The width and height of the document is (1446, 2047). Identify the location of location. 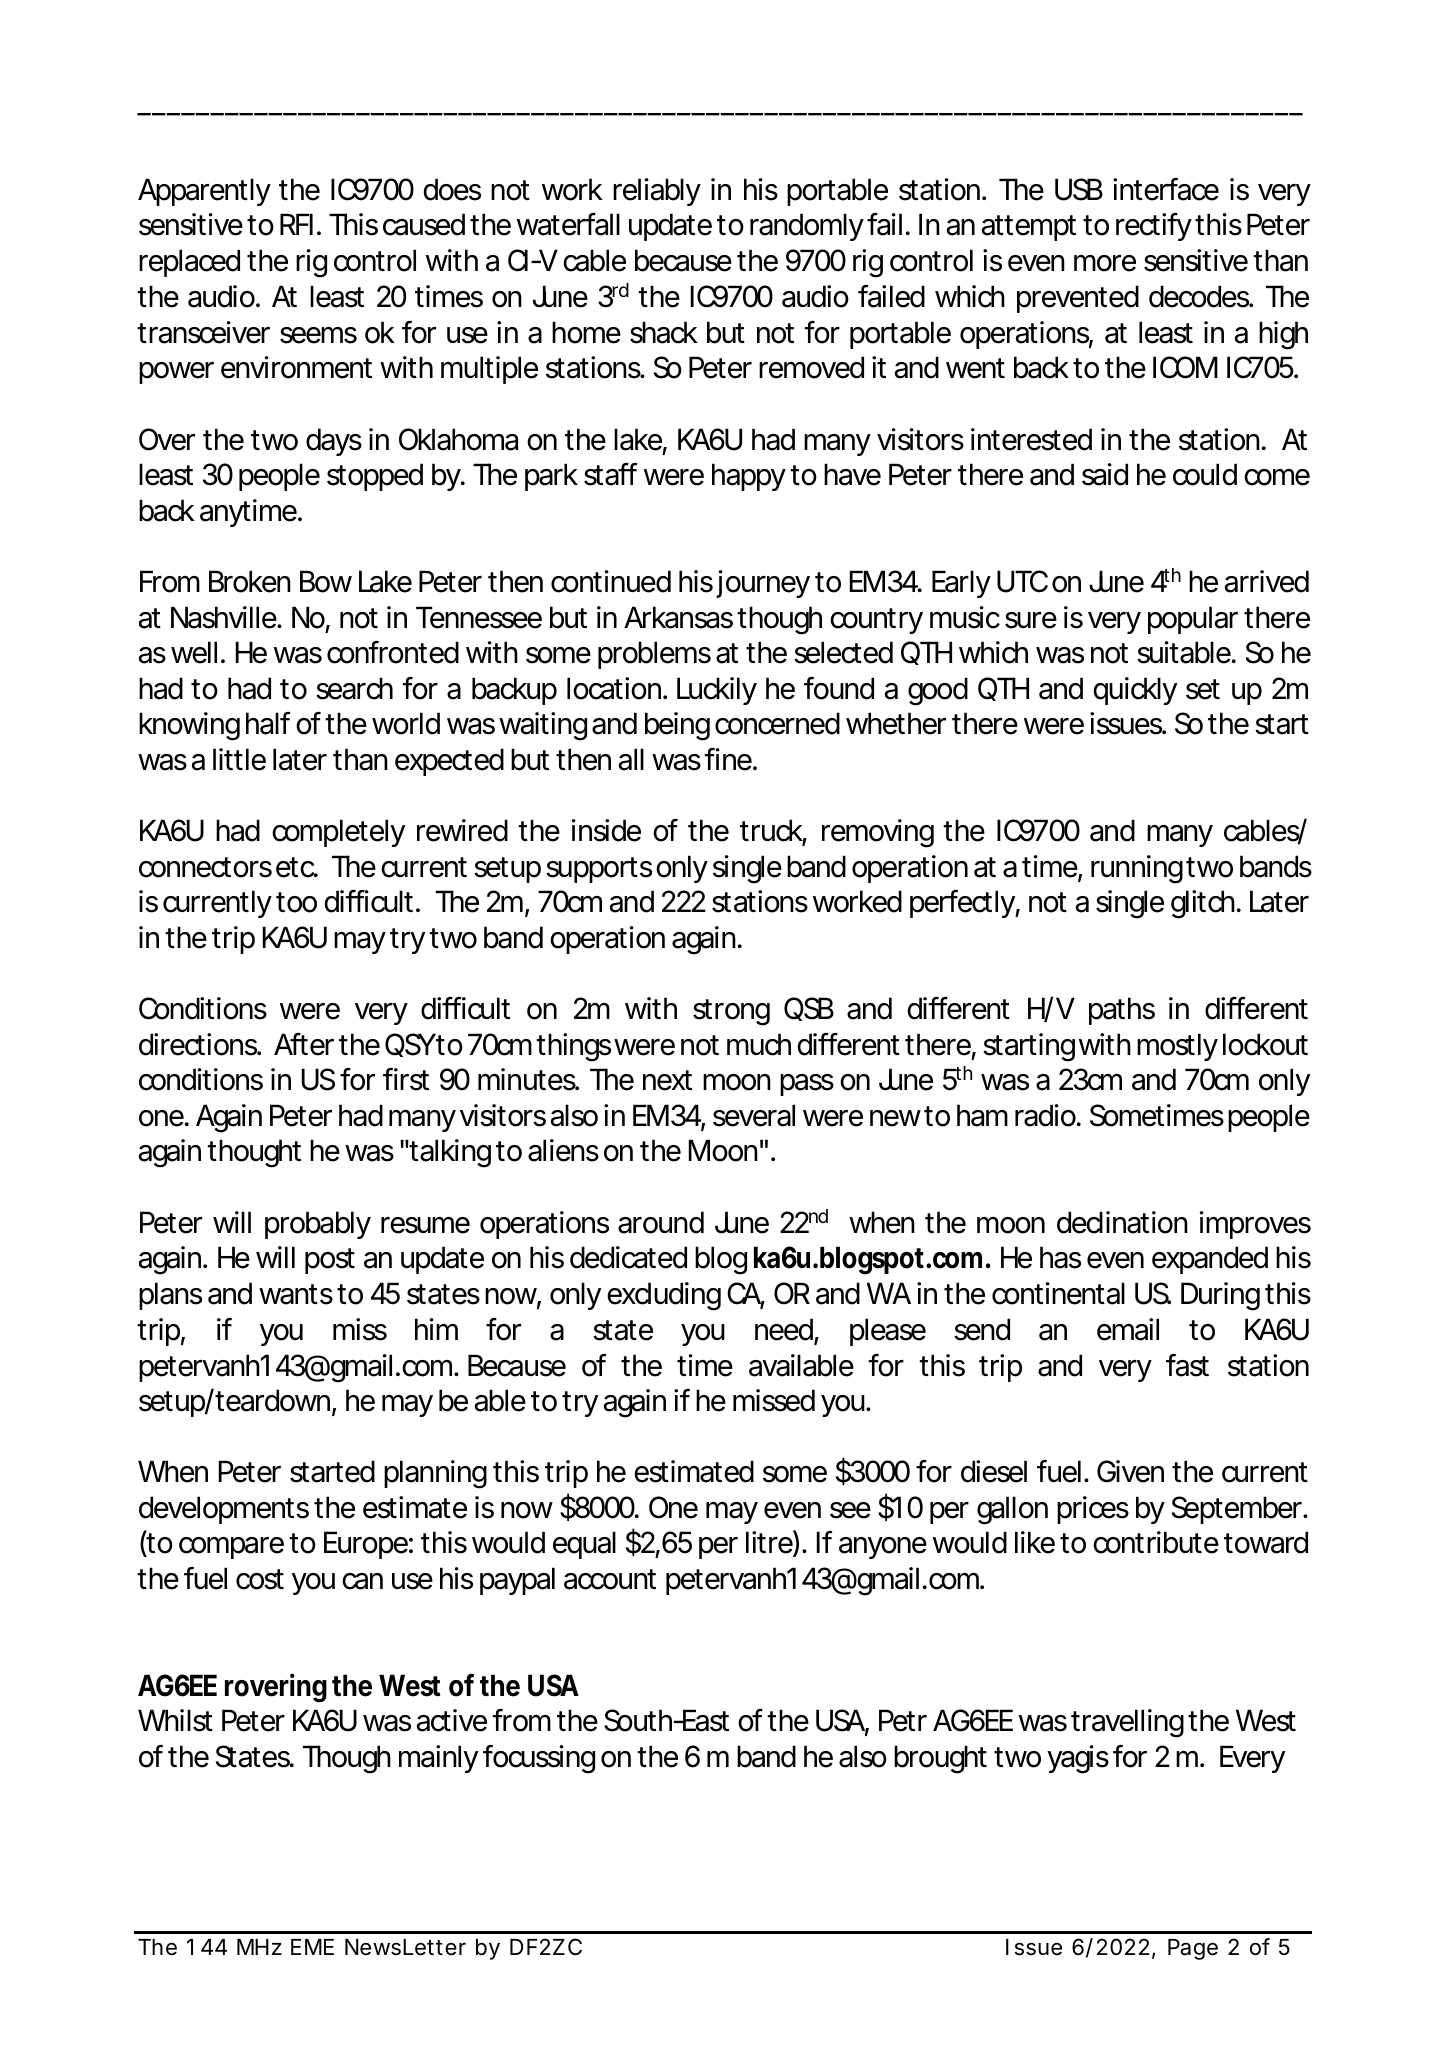
(611, 688).
